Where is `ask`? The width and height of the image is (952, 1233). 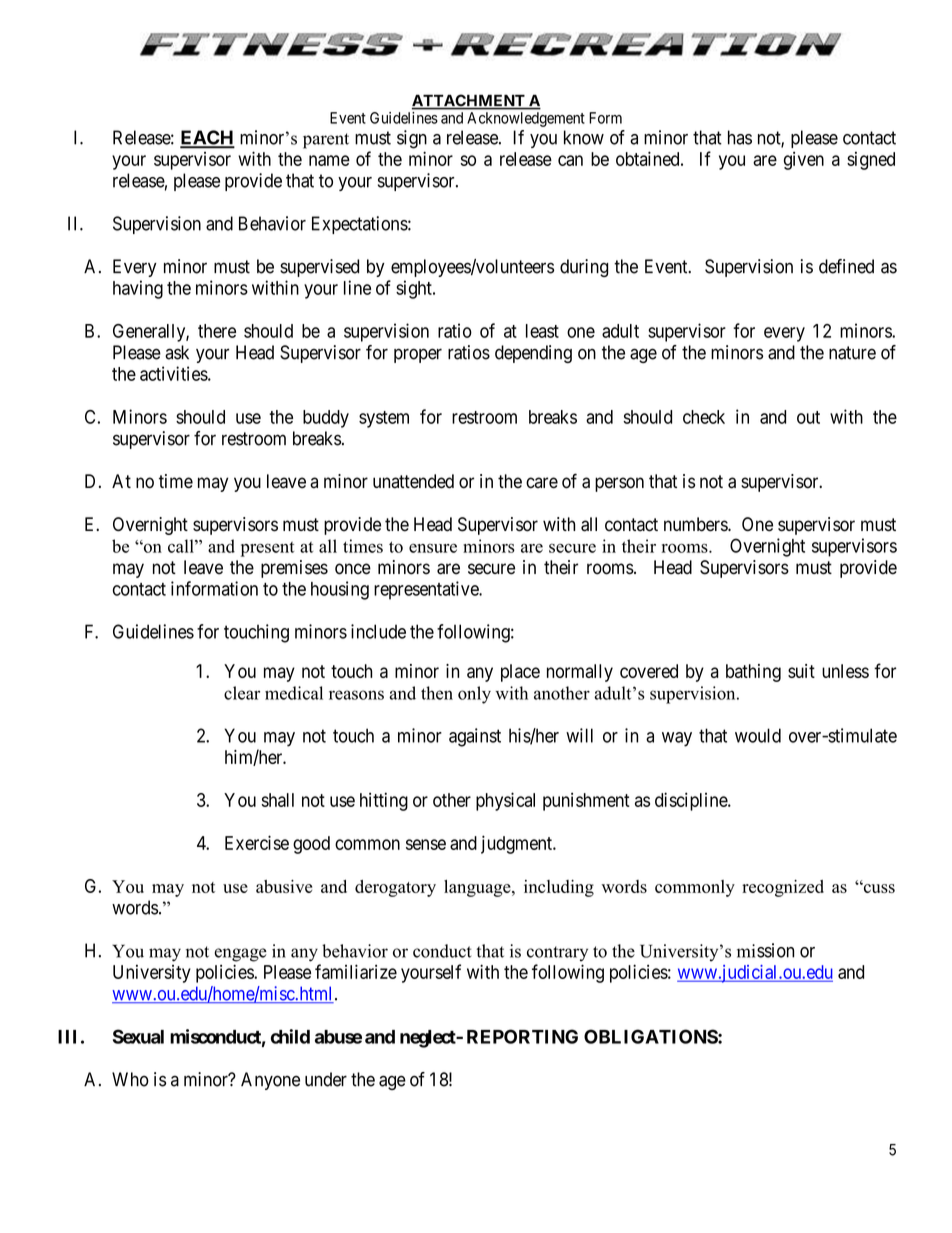
ask is located at coordinates (177, 352).
